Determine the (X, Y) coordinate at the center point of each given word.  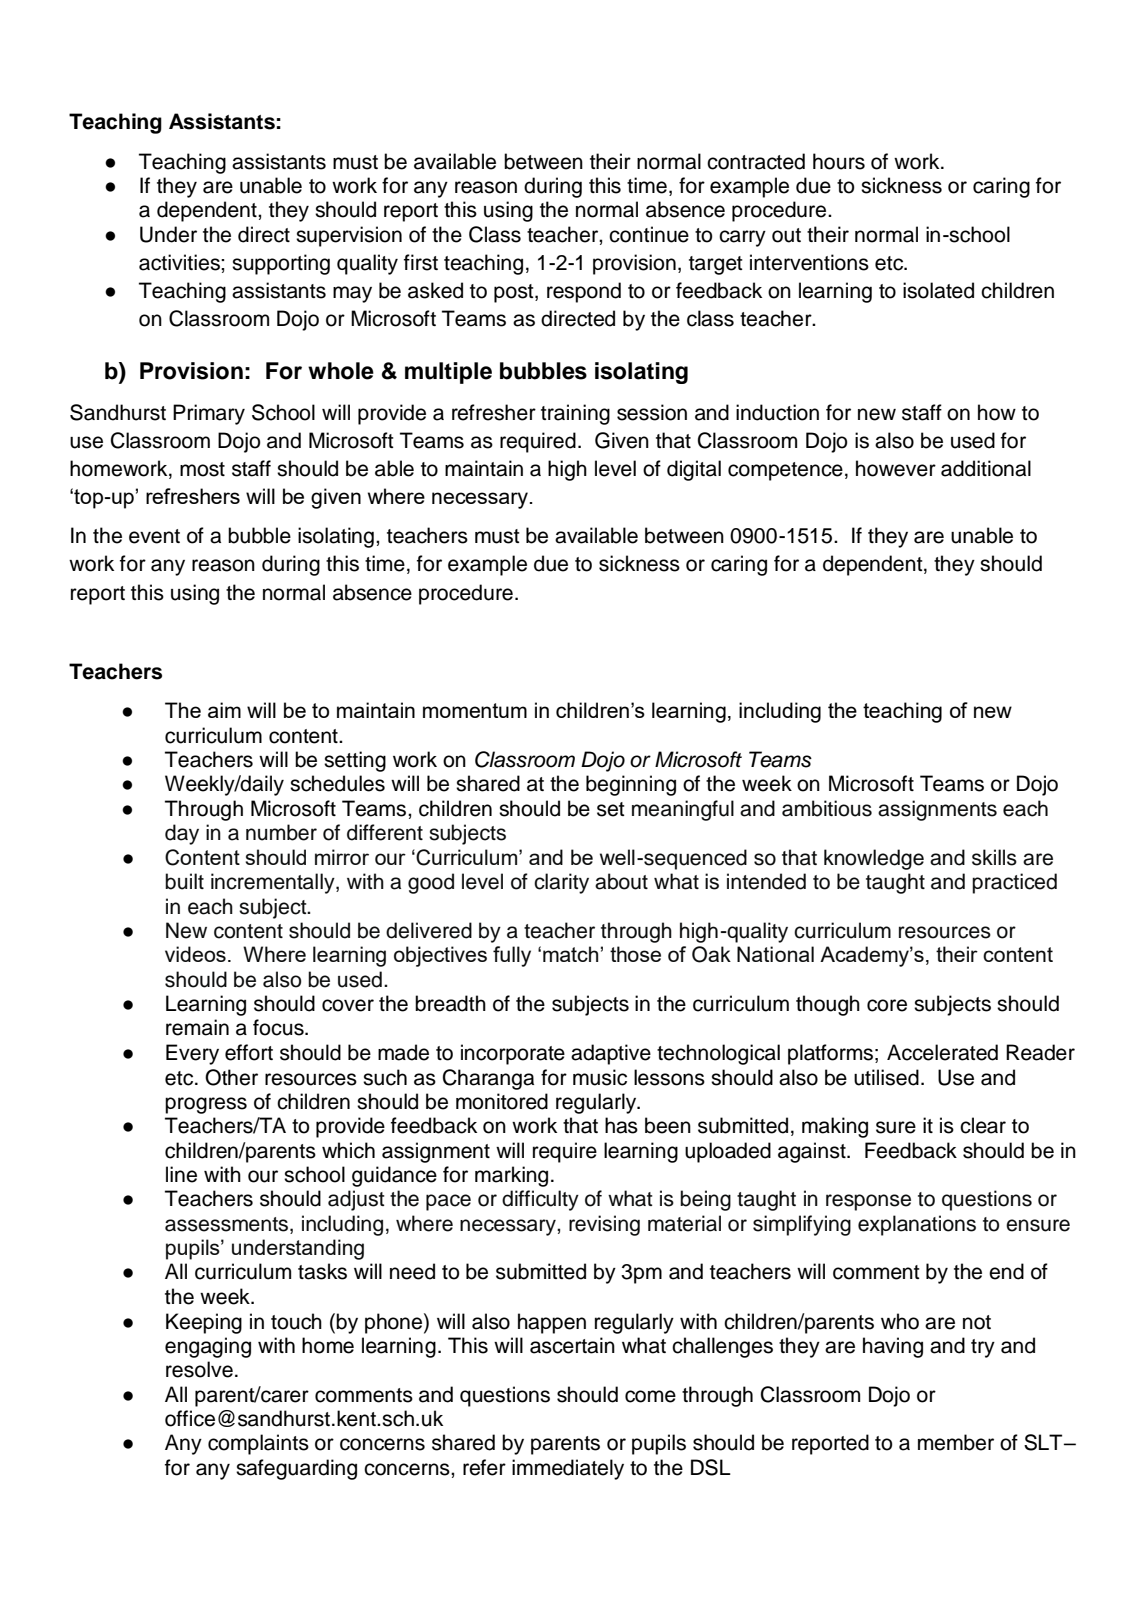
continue (649, 234)
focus (279, 1027)
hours (839, 161)
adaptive (611, 1054)
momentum (475, 710)
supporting (281, 264)
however (896, 468)
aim (224, 710)
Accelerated (942, 1052)
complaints (258, 1444)
